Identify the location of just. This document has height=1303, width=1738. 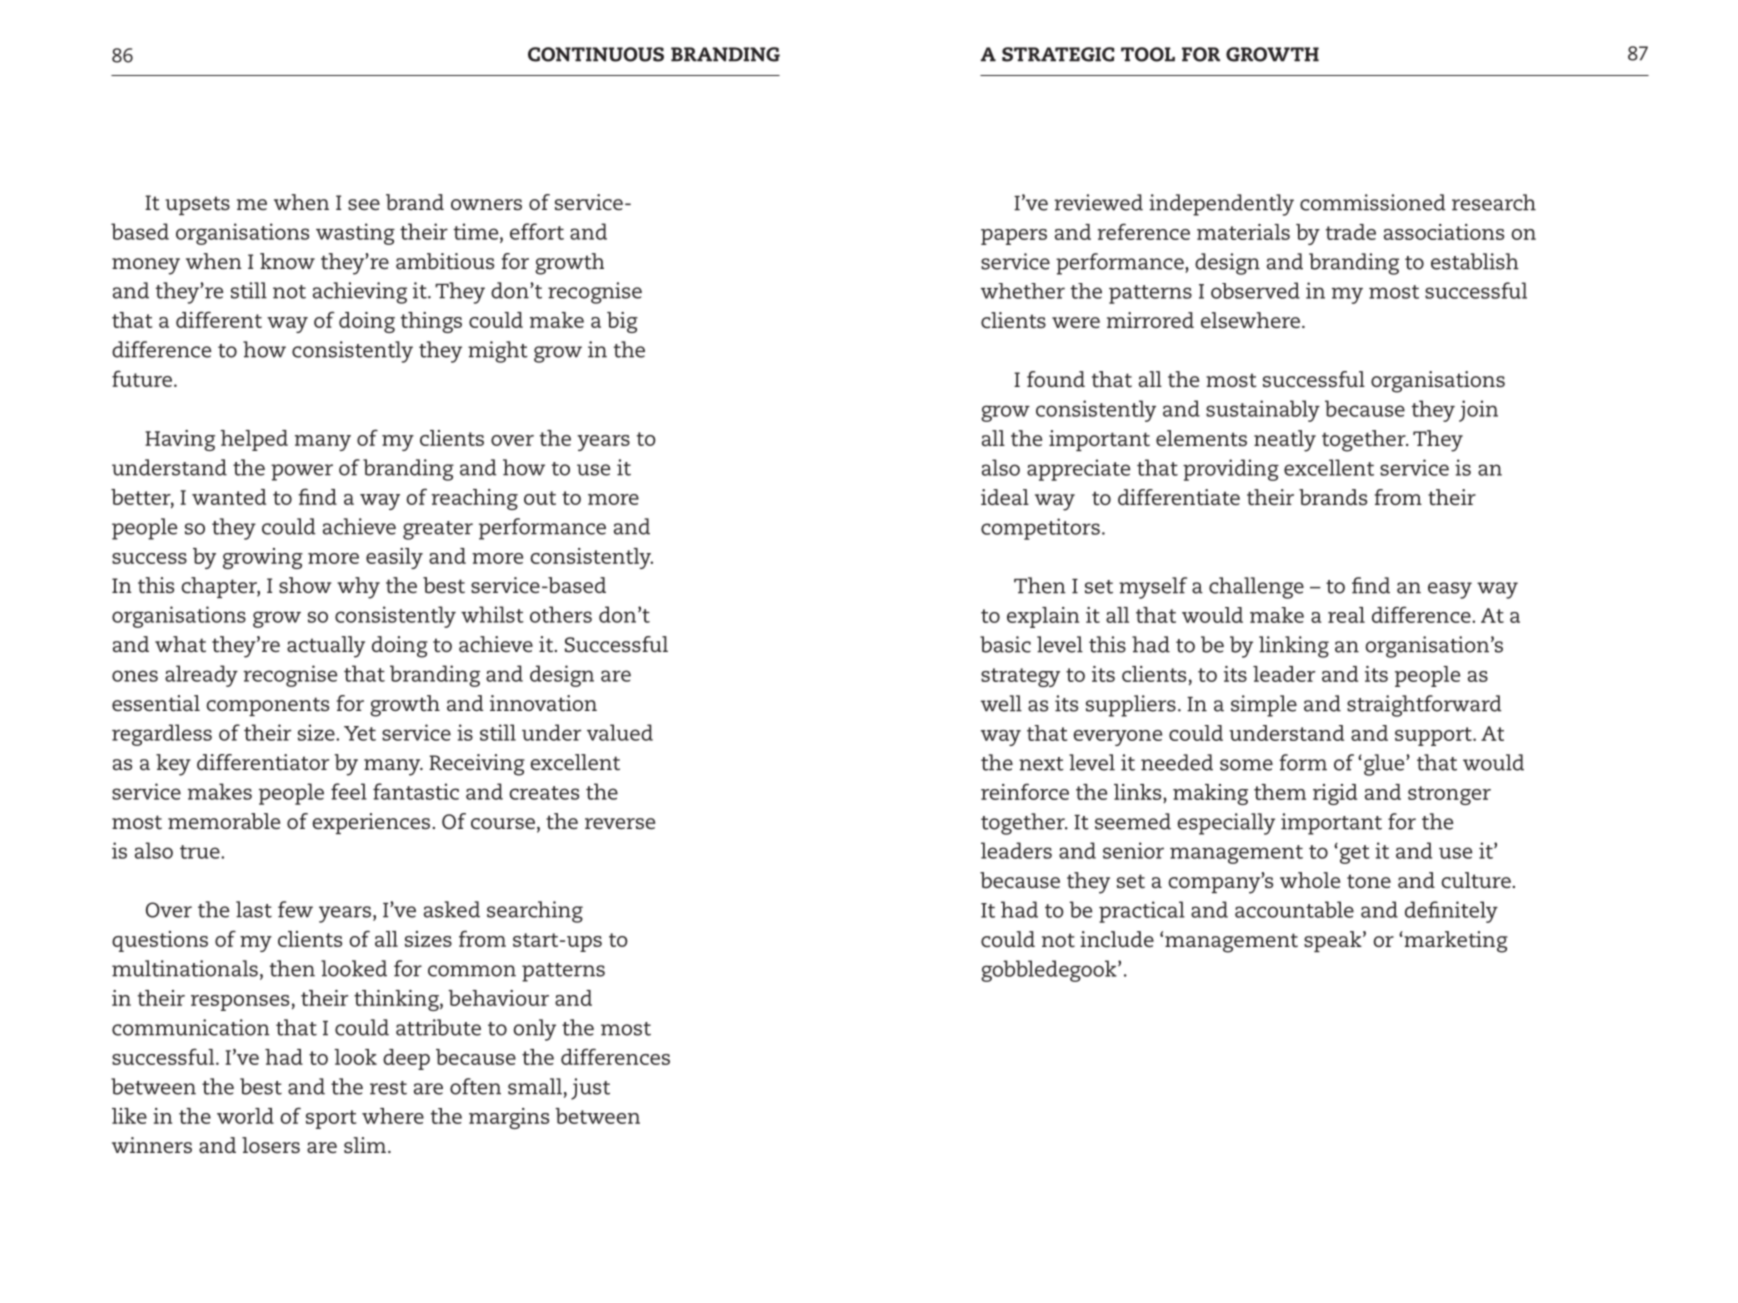
(590, 1089).
